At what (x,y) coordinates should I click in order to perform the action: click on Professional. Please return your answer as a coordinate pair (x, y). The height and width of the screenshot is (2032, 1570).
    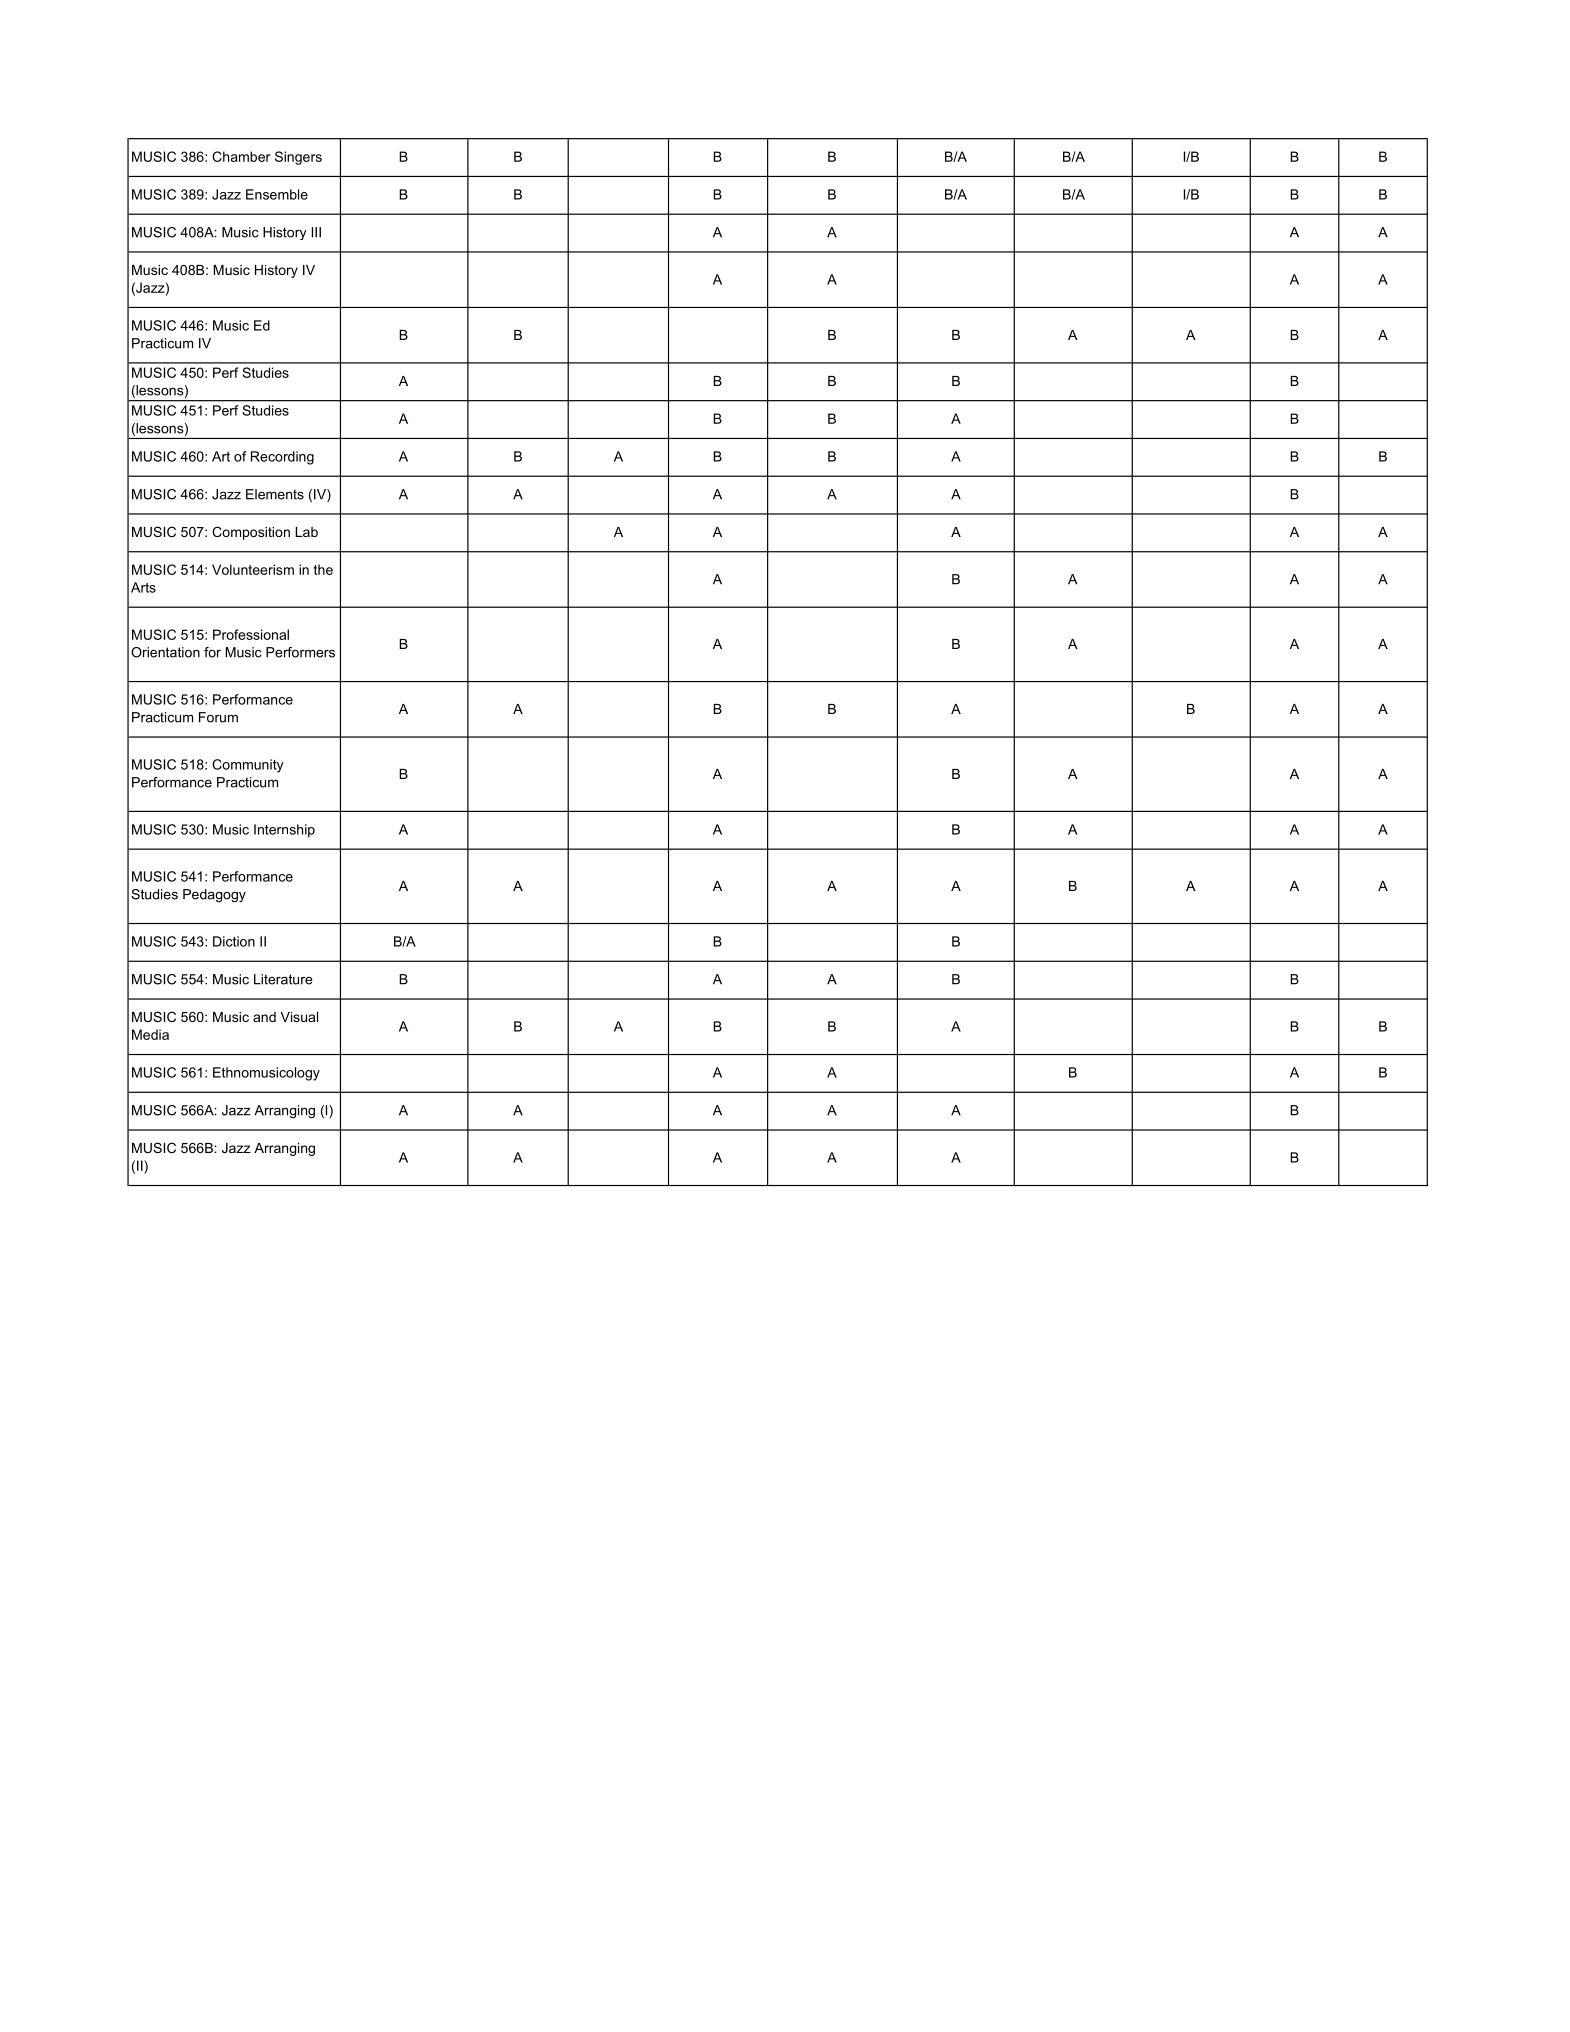
    Looking at the image, I should click on (251, 634).
